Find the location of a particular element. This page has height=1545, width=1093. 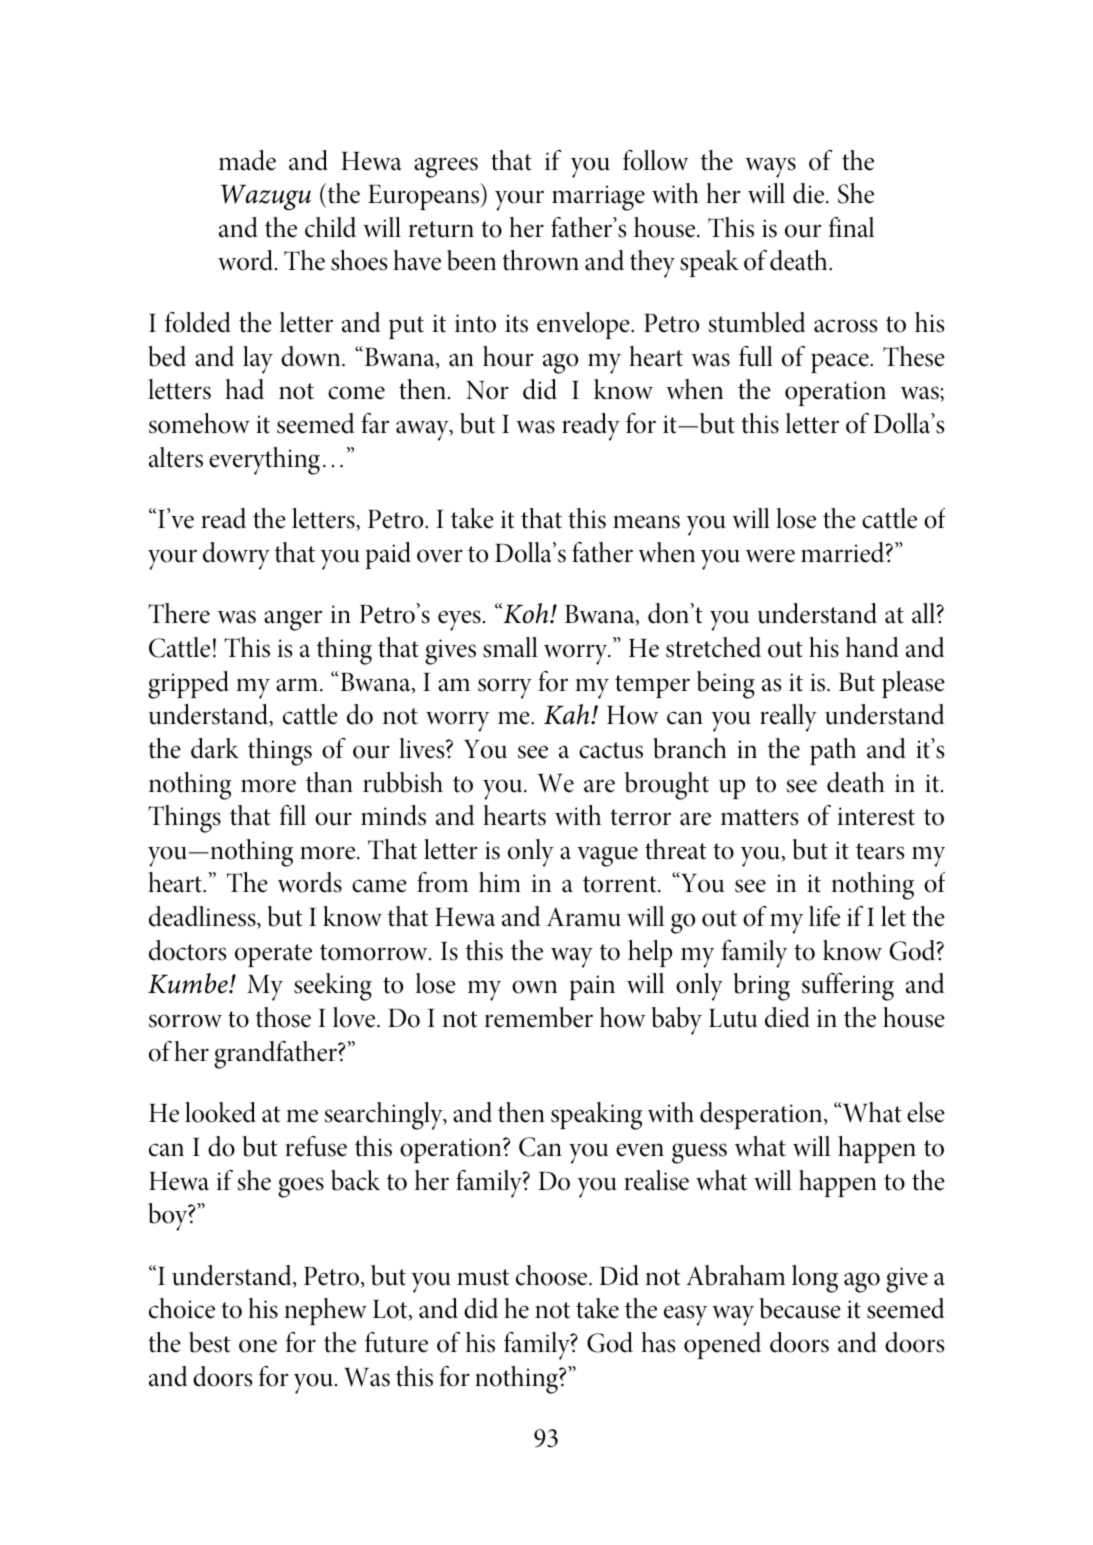

made is located at coordinates (247, 160).
